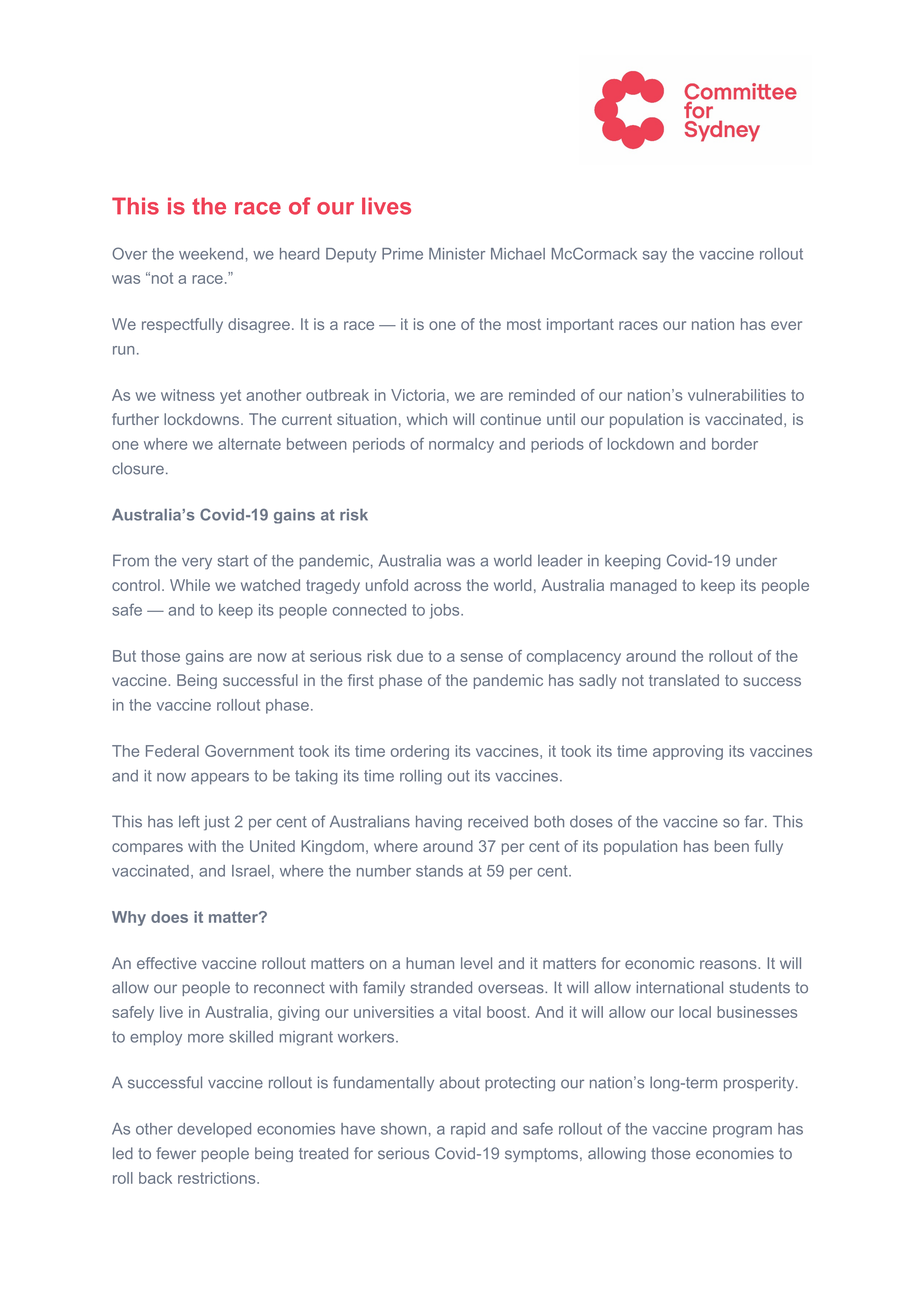  Describe the element at coordinates (732, 846) in the image. I see `been` at that location.
